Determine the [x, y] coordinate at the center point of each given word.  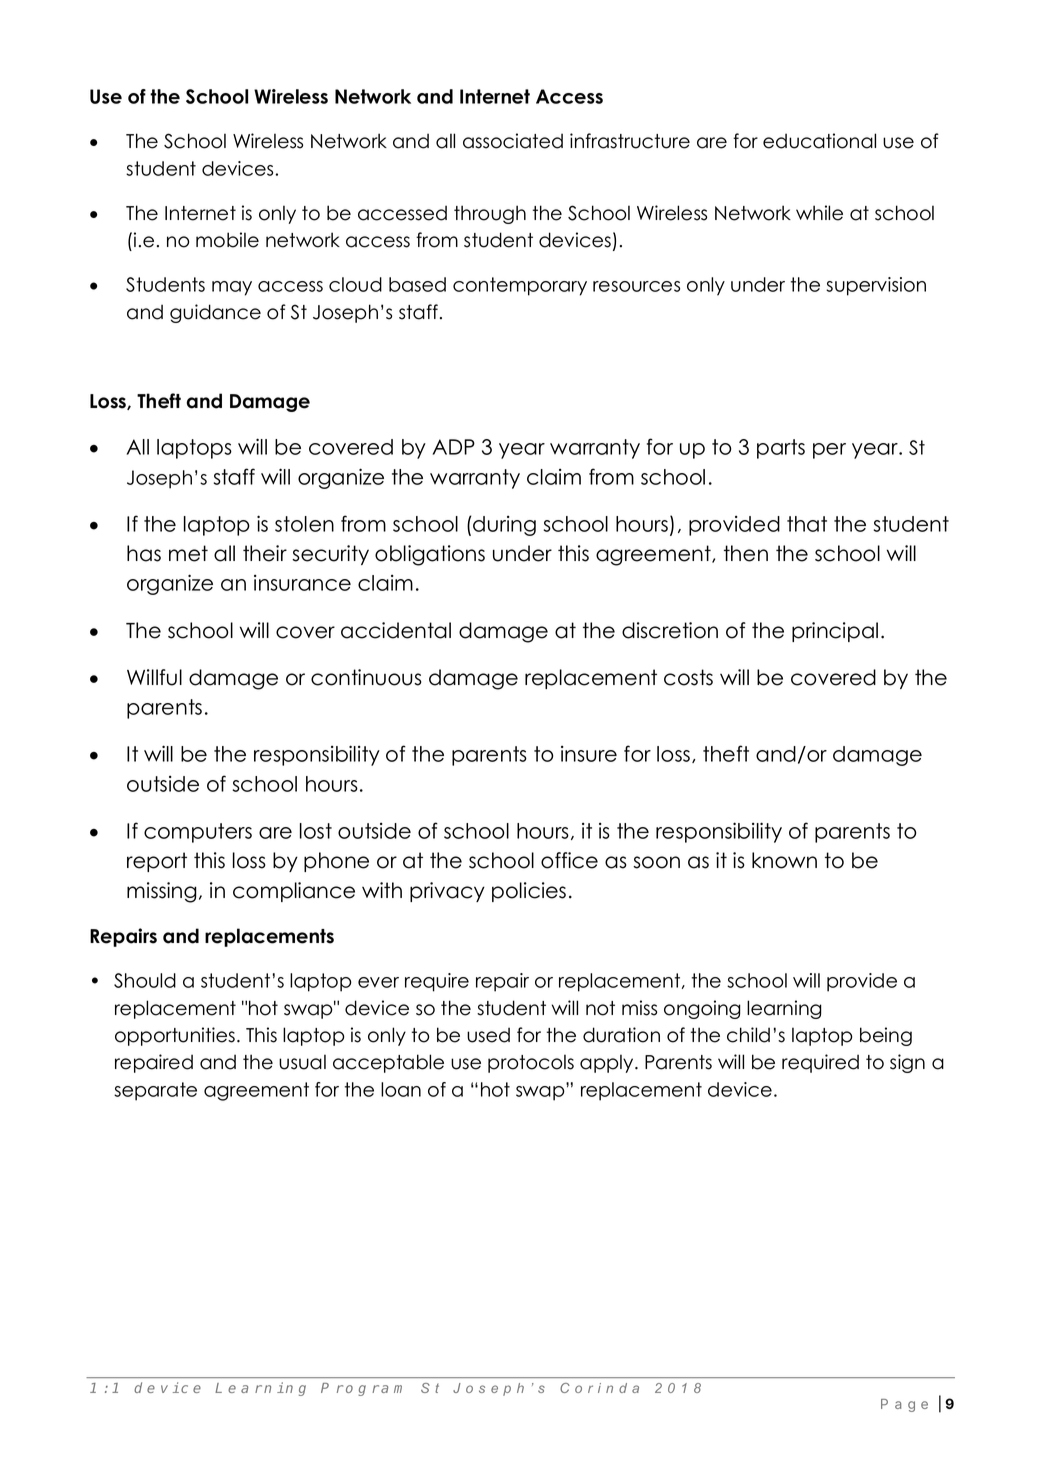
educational [819, 141]
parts [781, 449]
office [569, 860]
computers [198, 833]
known [784, 860]
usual [302, 1062]
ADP [453, 447]
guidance [215, 313]
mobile [227, 240]
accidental [396, 630]
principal [835, 632]
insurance [302, 583]
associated [513, 141]
